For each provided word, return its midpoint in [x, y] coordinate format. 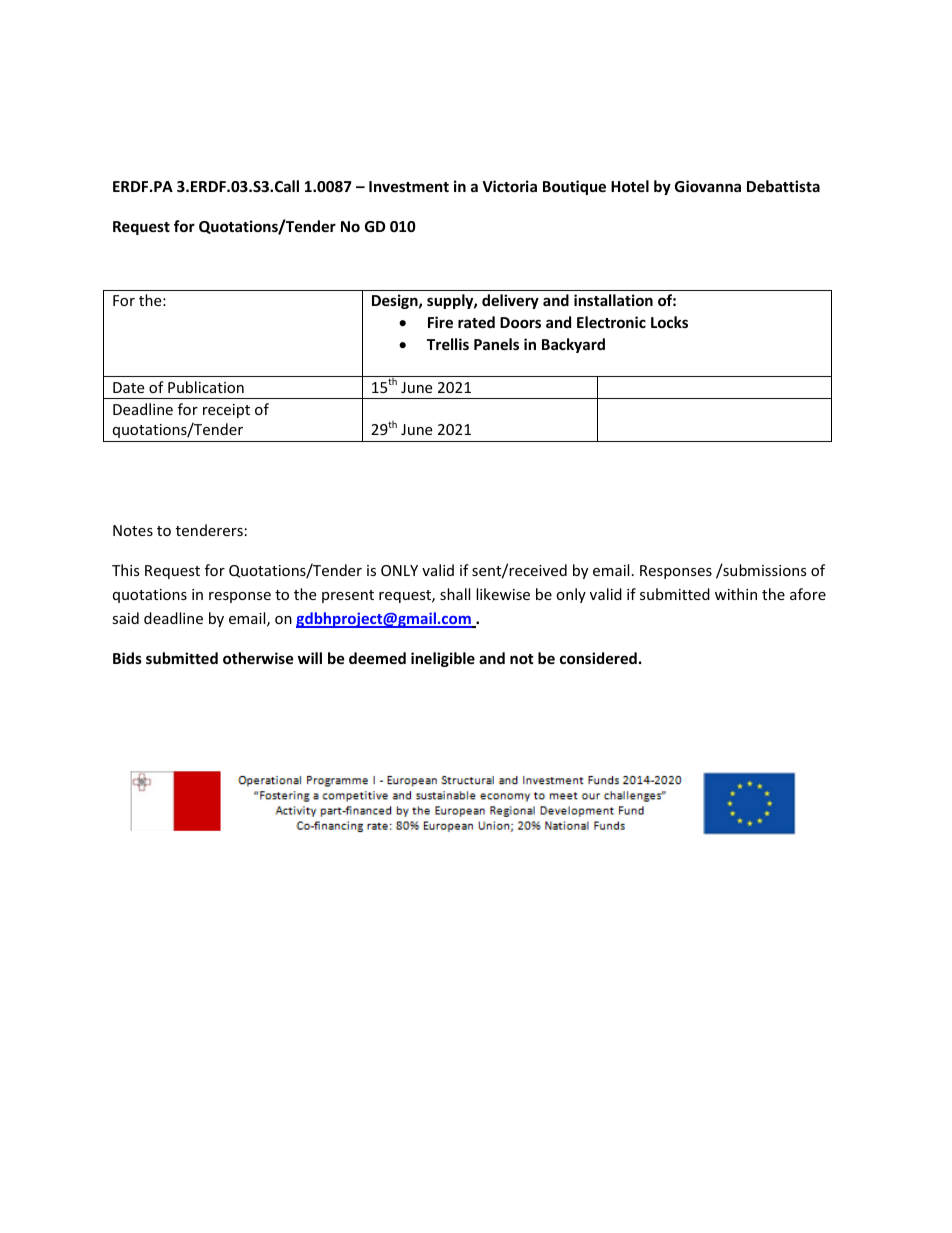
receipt [226, 411]
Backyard [573, 345]
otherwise [258, 658]
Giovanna [708, 186]
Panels [496, 344]
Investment [409, 186]
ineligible [443, 659]
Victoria [509, 186]
